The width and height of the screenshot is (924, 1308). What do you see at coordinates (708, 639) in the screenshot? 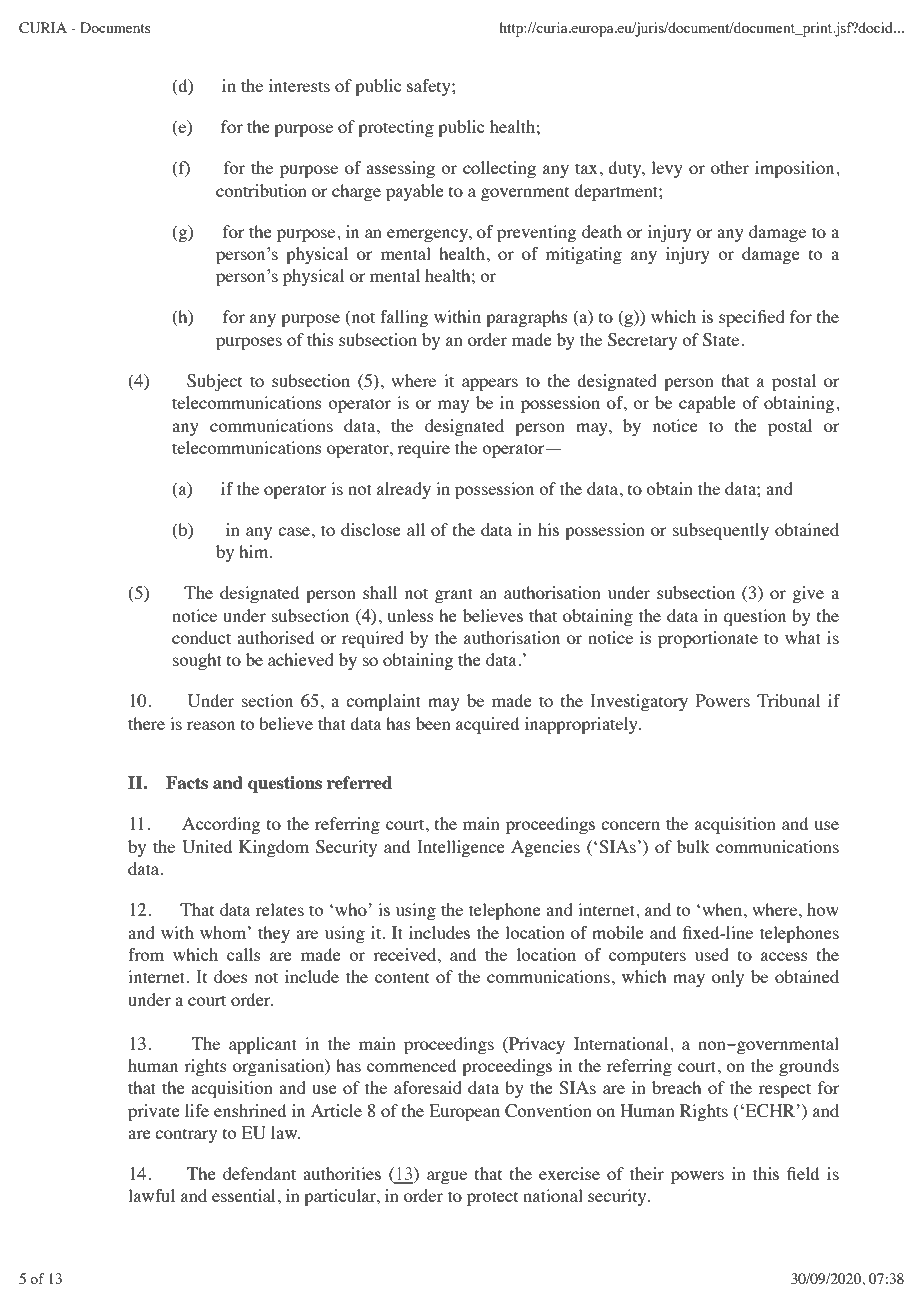
I see `proportionate` at bounding box center [708, 639].
